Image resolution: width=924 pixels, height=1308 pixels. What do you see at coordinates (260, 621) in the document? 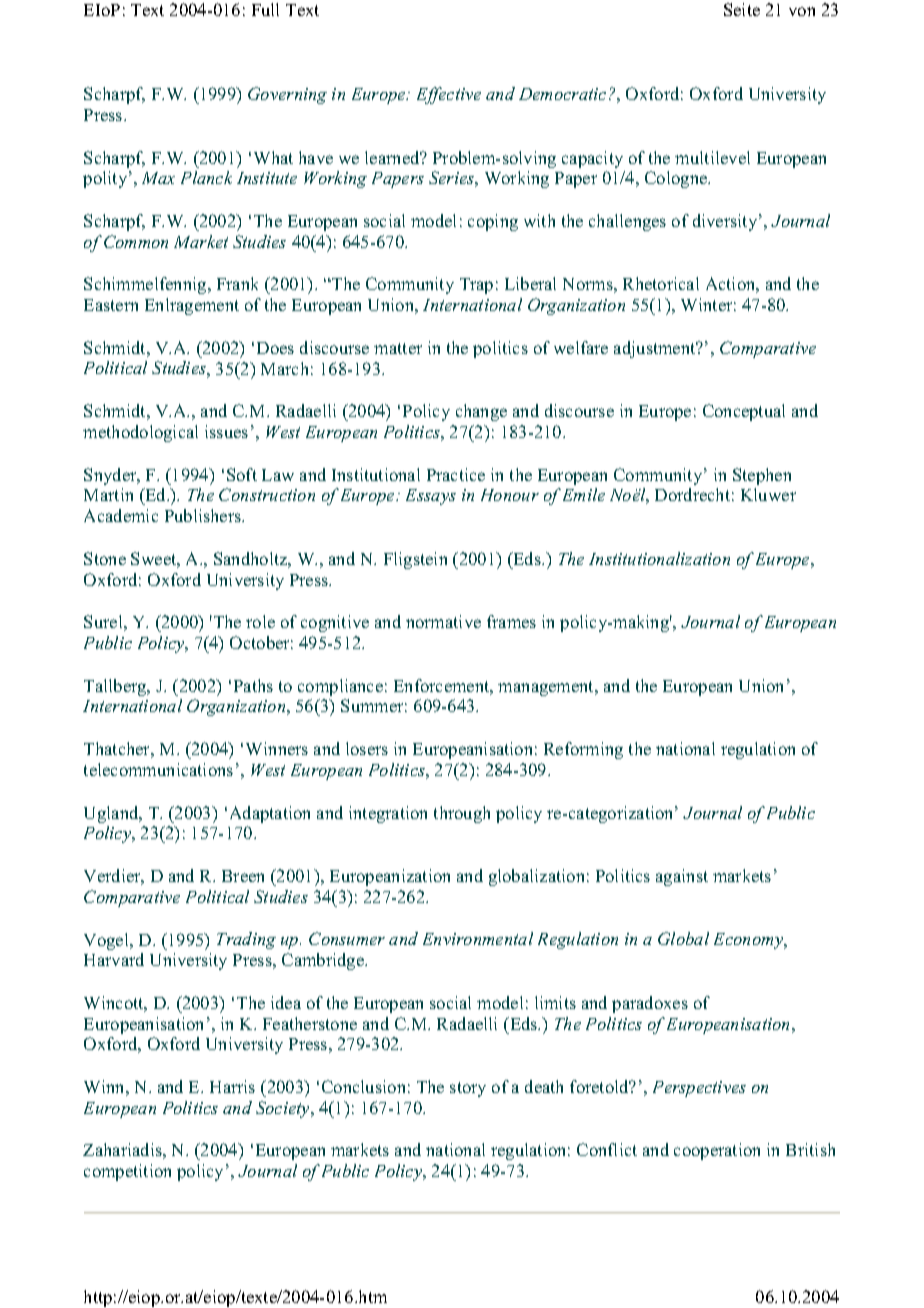
I see `role` at bounding box center [260, 621].
